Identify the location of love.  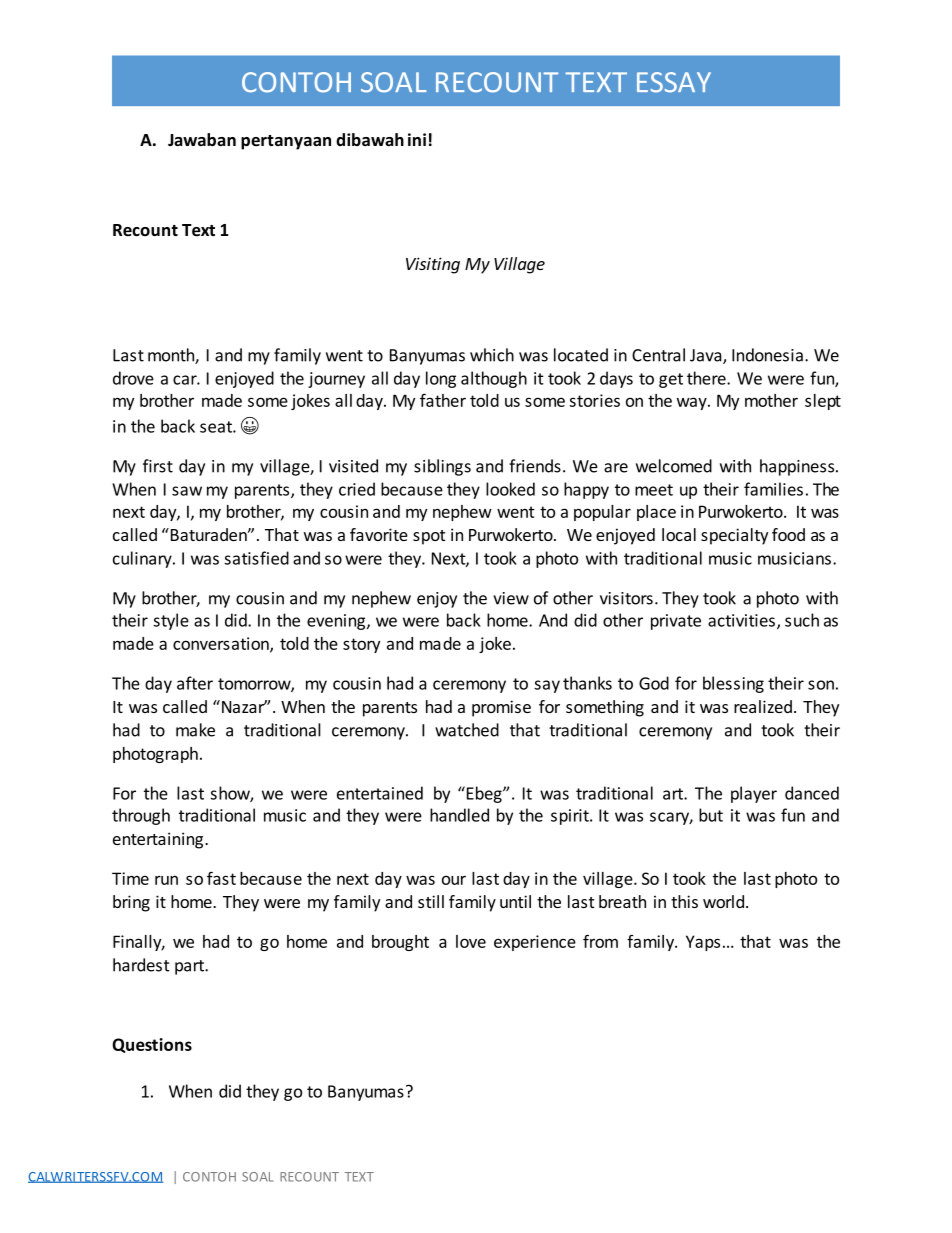
(471, 941).
